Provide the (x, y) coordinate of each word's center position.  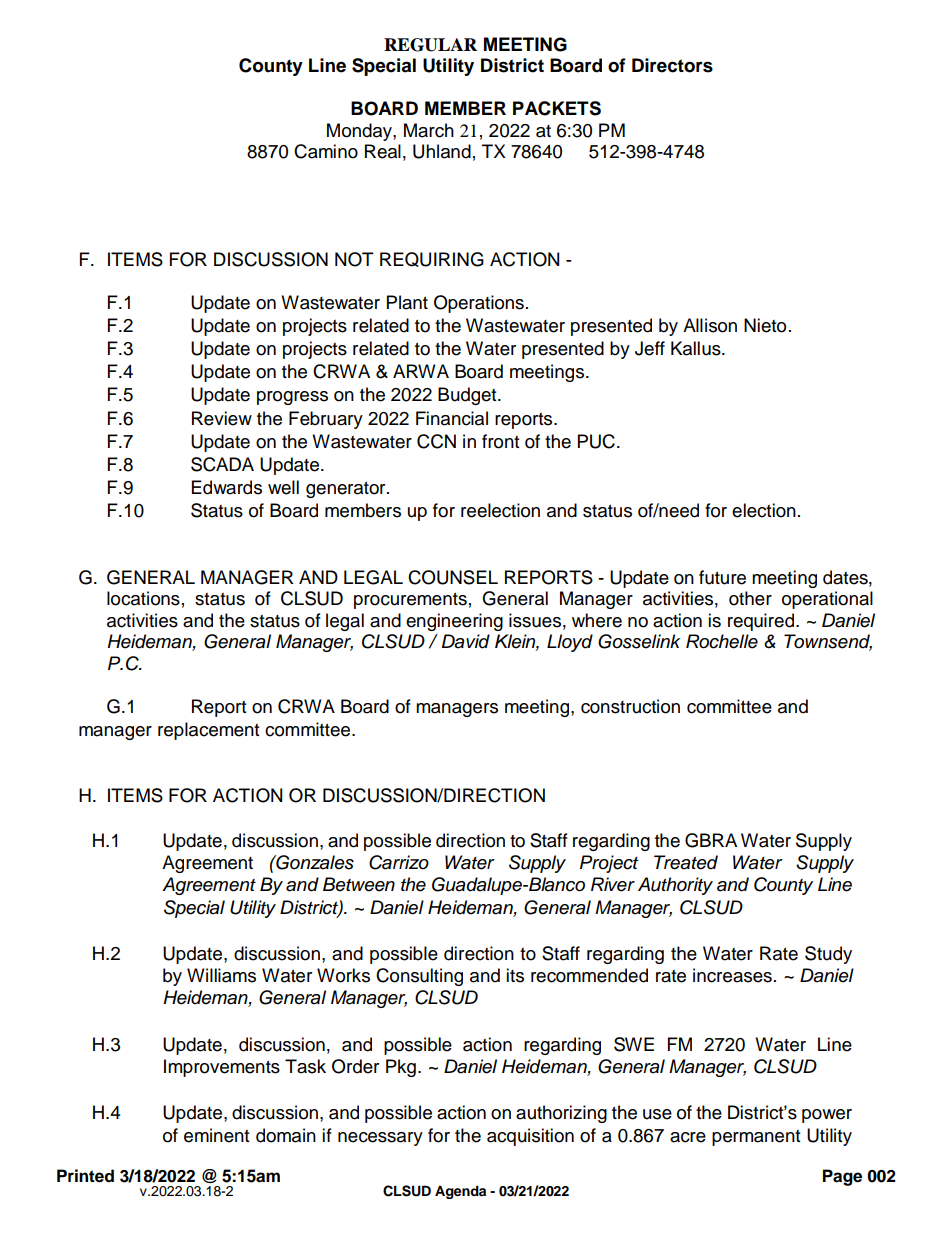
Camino (326, 151)
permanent (756, 1138)
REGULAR (430, 45)
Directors (672, 65)
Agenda (460, 1192)
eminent (216, 1135)
